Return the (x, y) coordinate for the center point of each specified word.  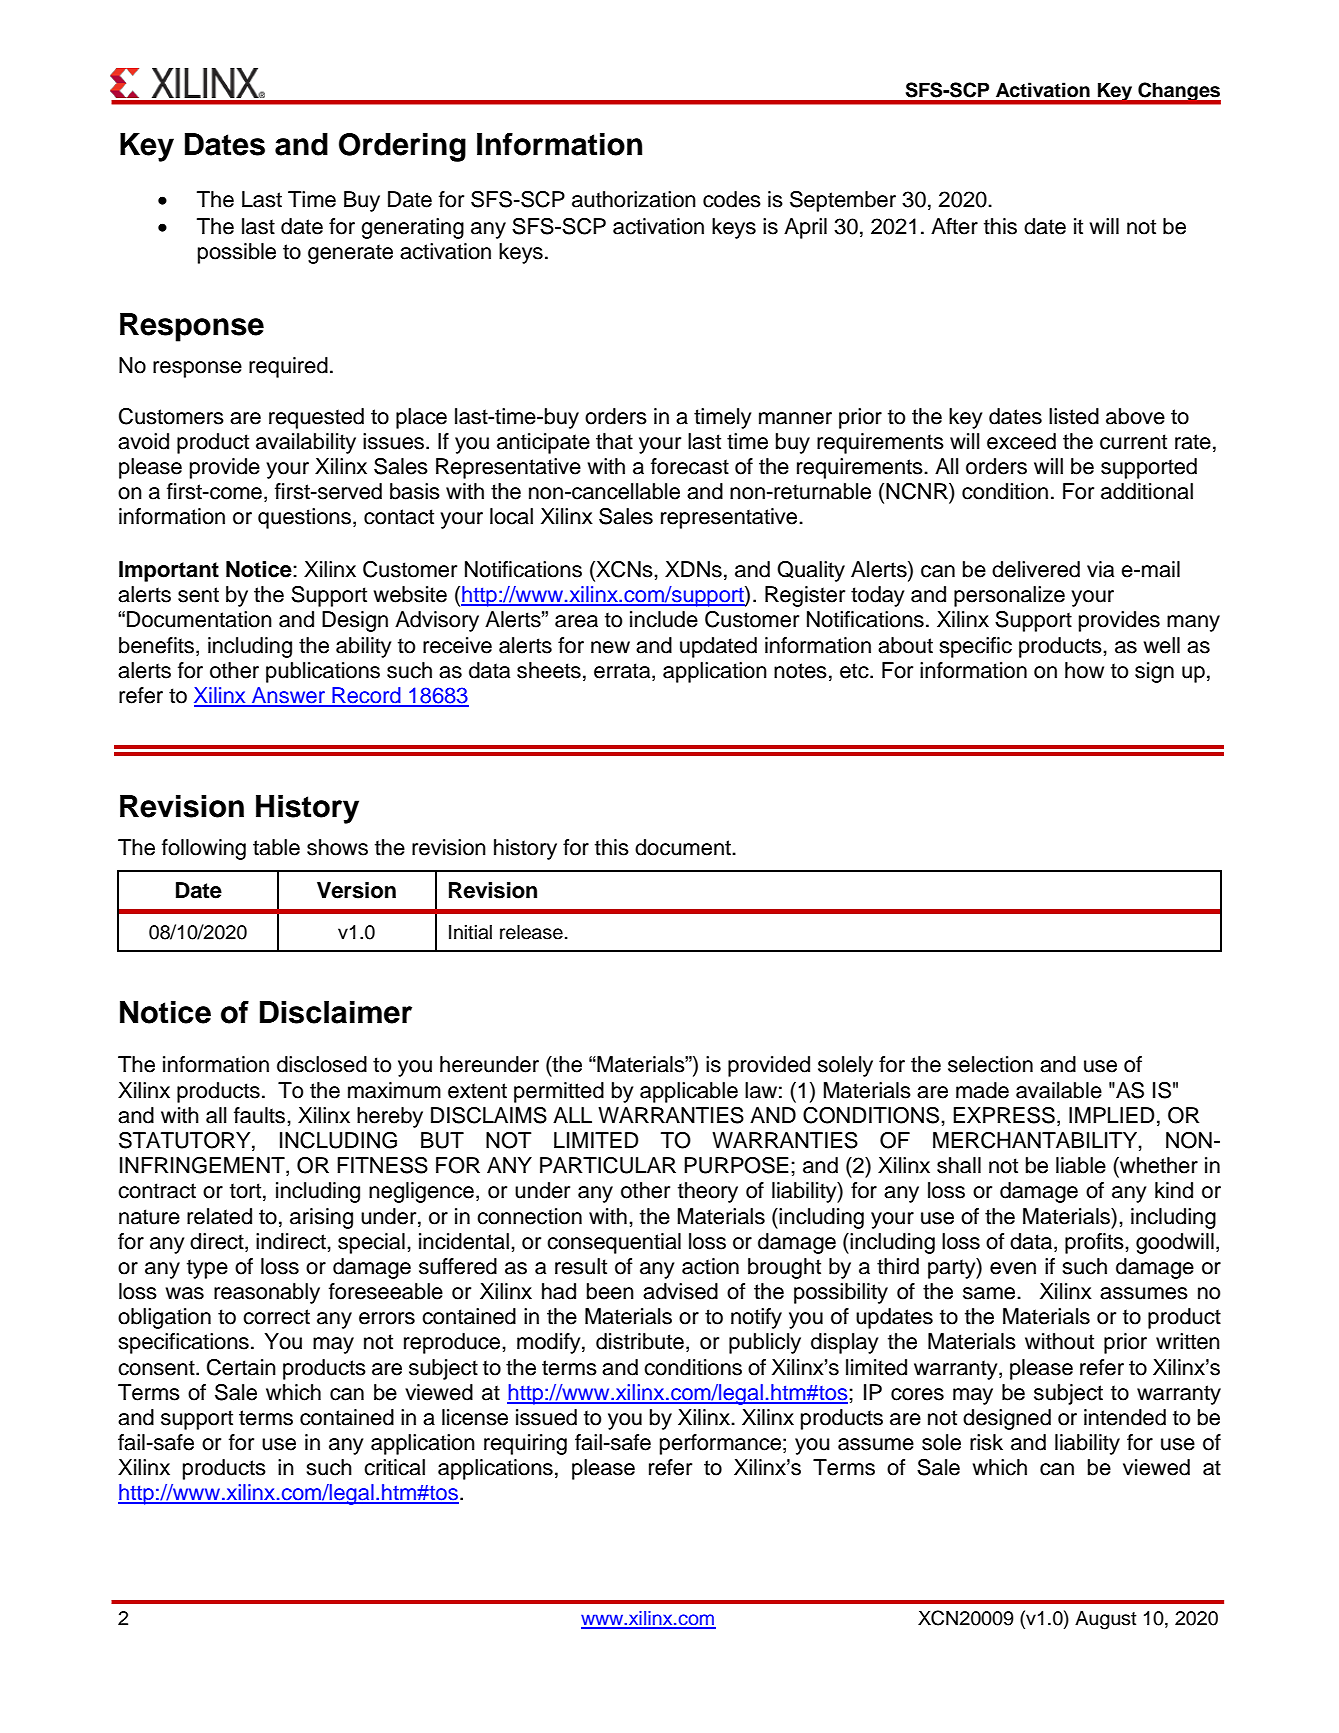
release (531, 932)
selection (990, 1064)
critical (394, 1467)
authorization (634, 199)
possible (237, 253)
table (276, 847)
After (954, 226)
